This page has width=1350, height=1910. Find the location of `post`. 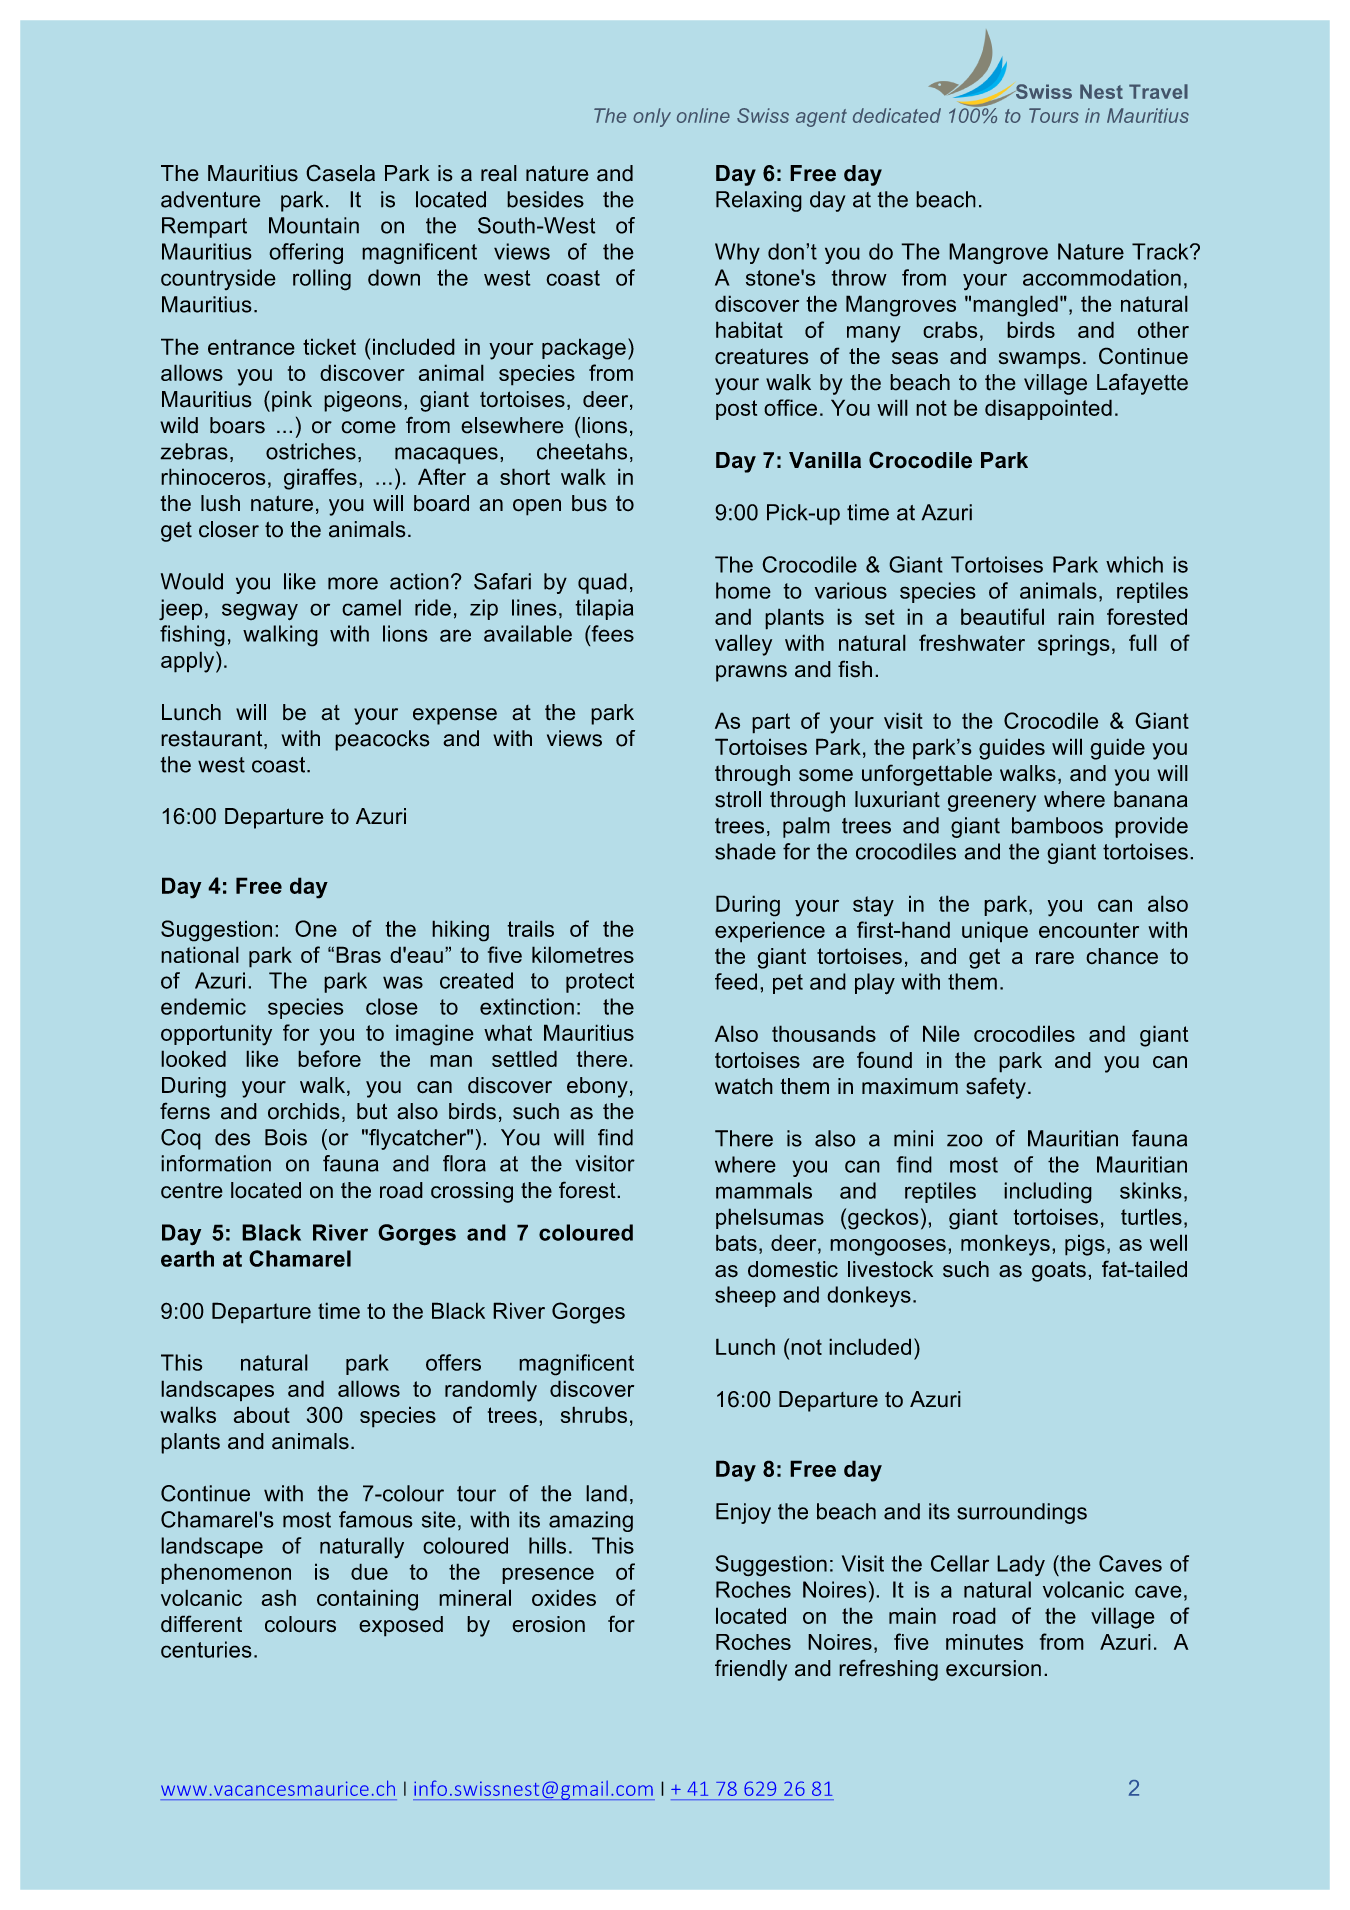

post is located at coordinates (736, 410).
